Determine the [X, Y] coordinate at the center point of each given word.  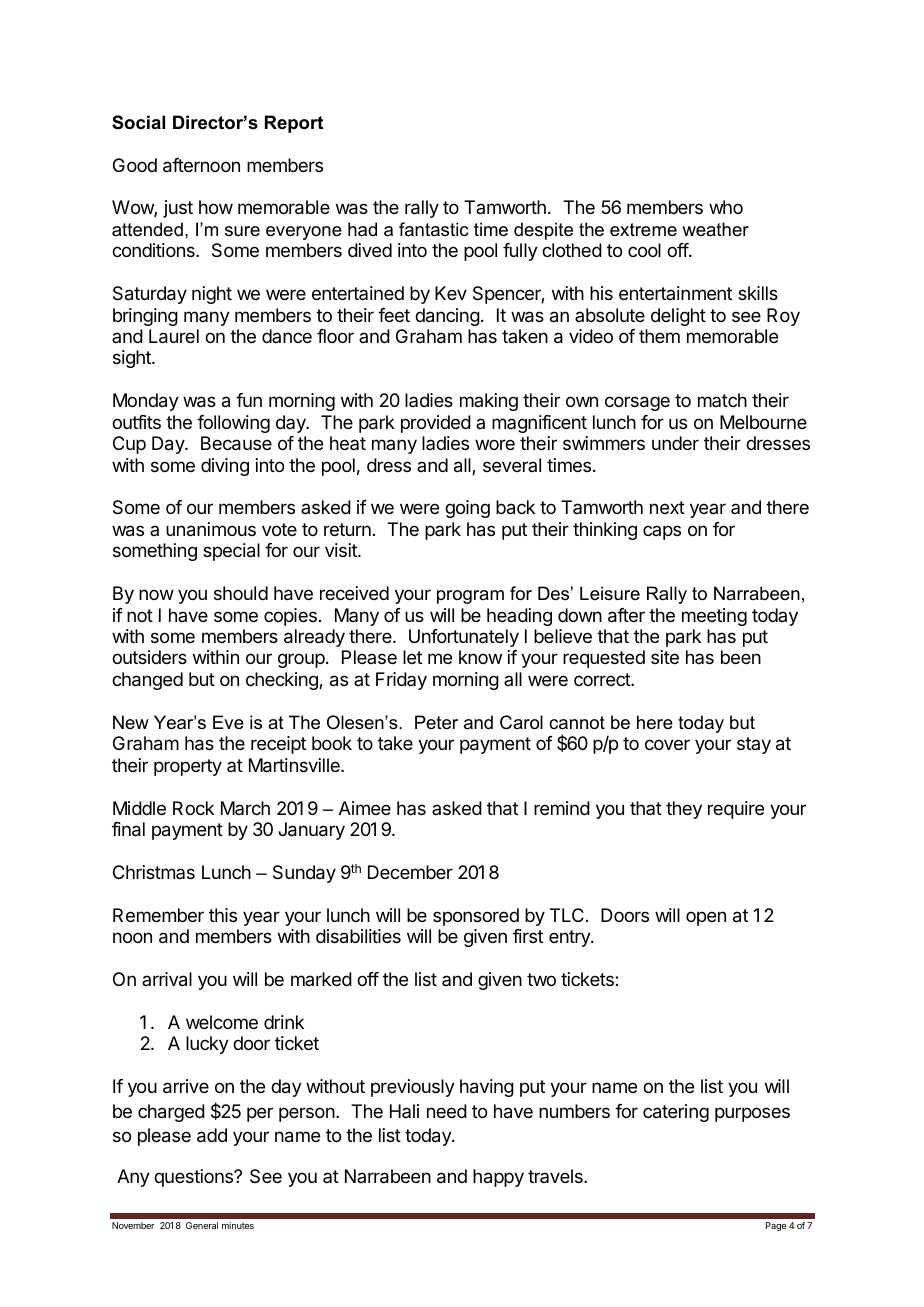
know [480, 657]
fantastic [433, 229]
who [726, 207]
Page [776, 1226]
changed [147, 681]
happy [498, 1178]
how [216, 207]
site [665, 657]
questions [194, 1178]
